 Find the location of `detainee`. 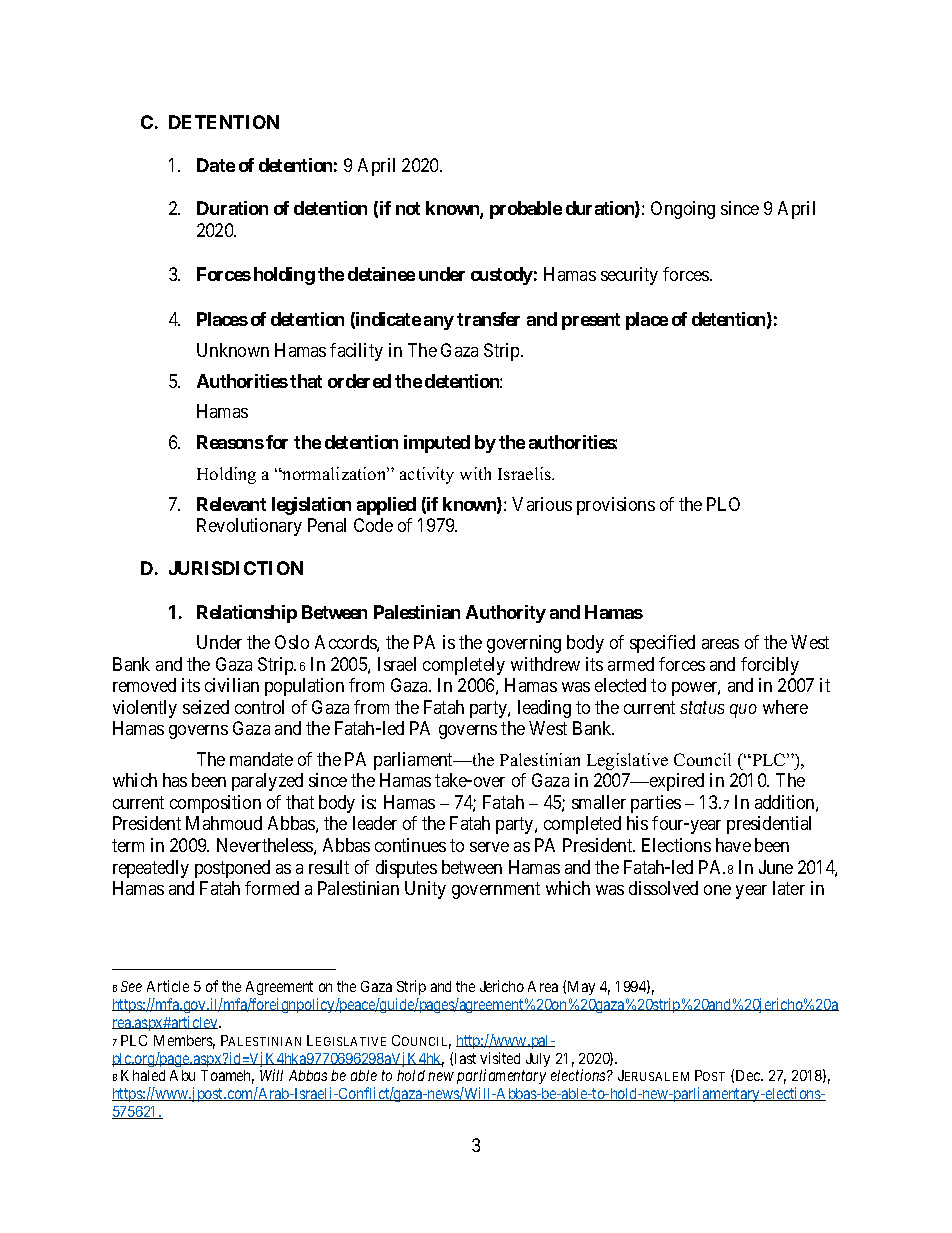

detainee is located at coordinates (381, 274).
